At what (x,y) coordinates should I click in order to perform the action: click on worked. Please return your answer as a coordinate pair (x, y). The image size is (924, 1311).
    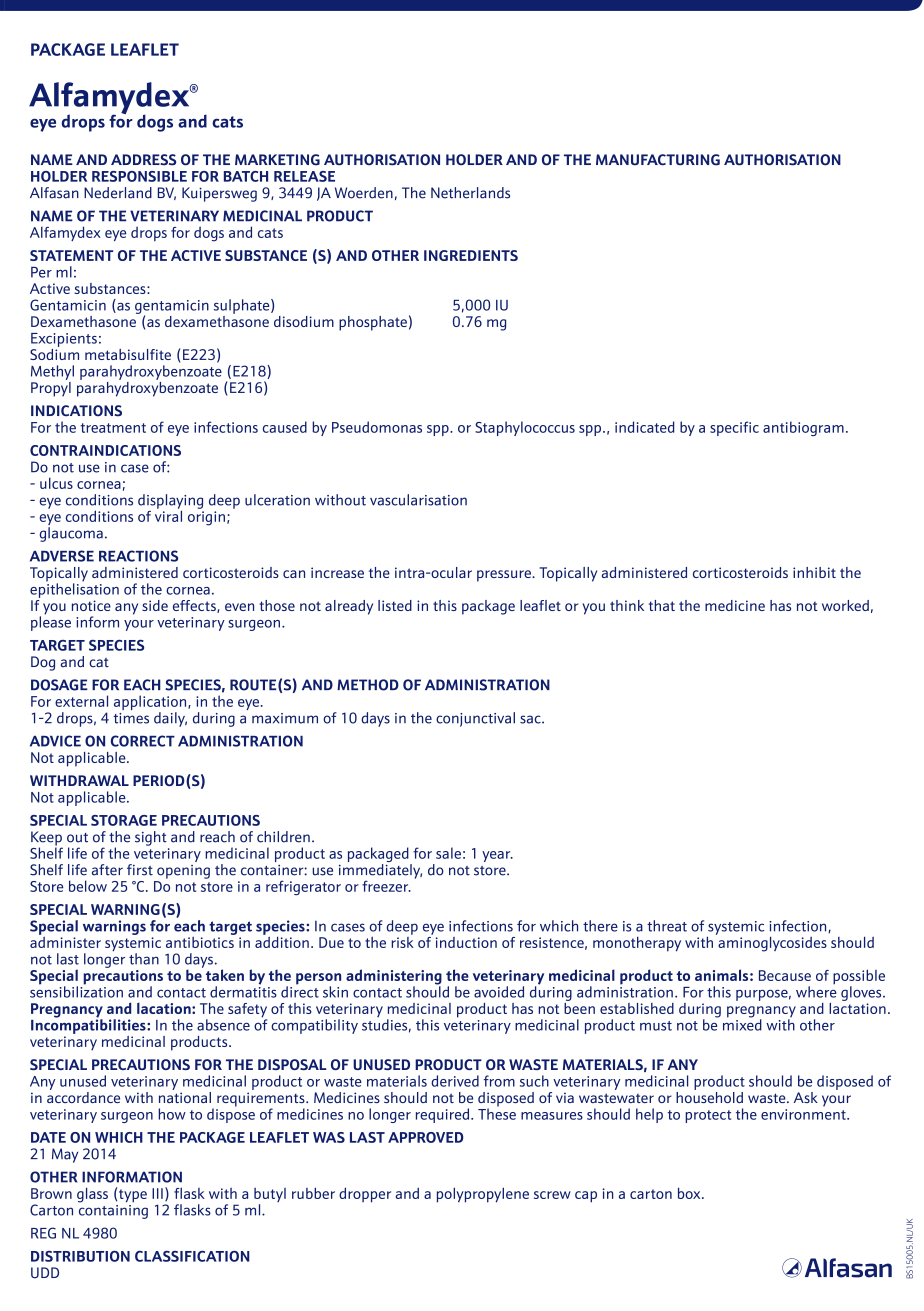
    Looking at the image, I should click on (845, 605).
